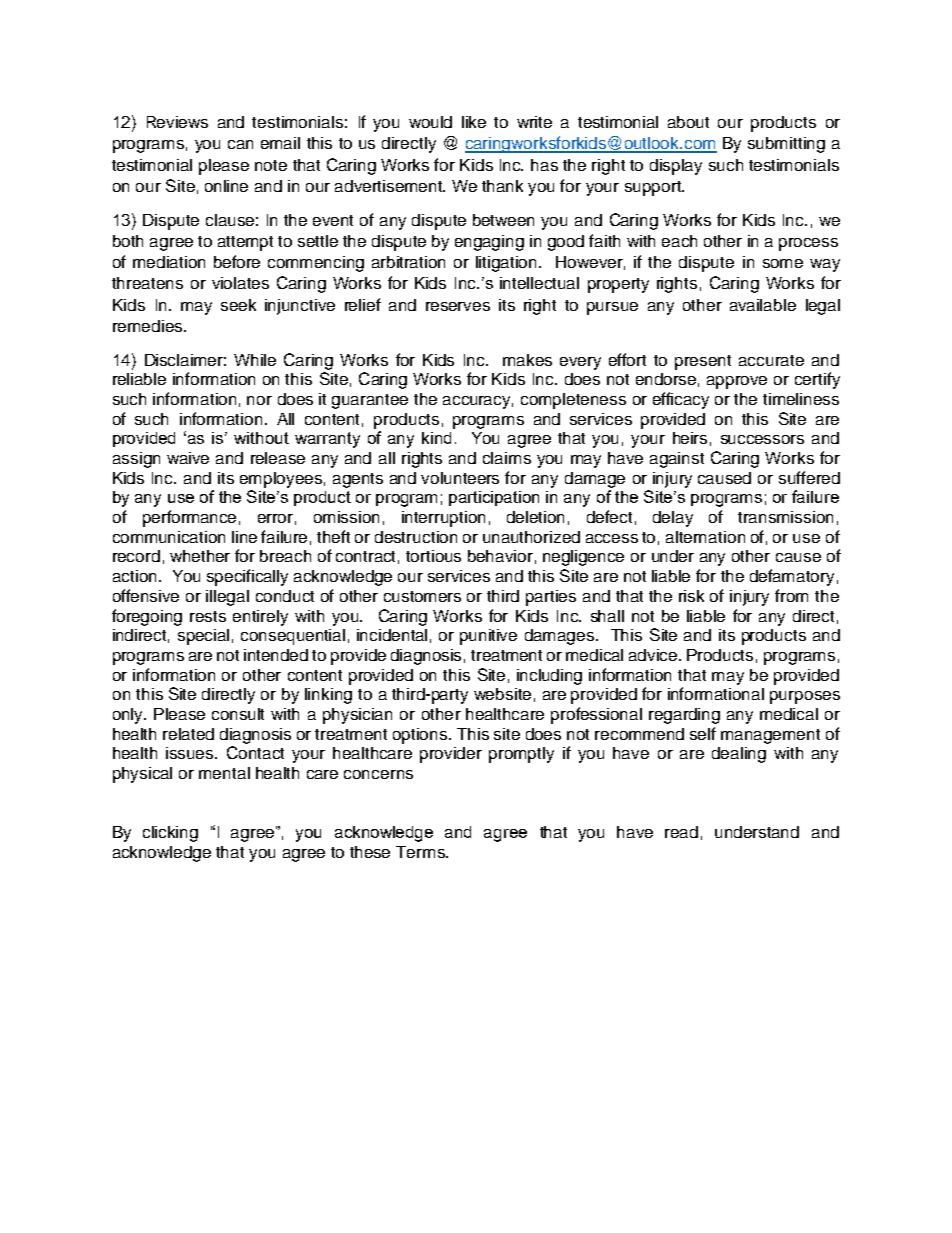  Describe the element at coordinates (737, 382) in the image. I see `approve` at that location.
